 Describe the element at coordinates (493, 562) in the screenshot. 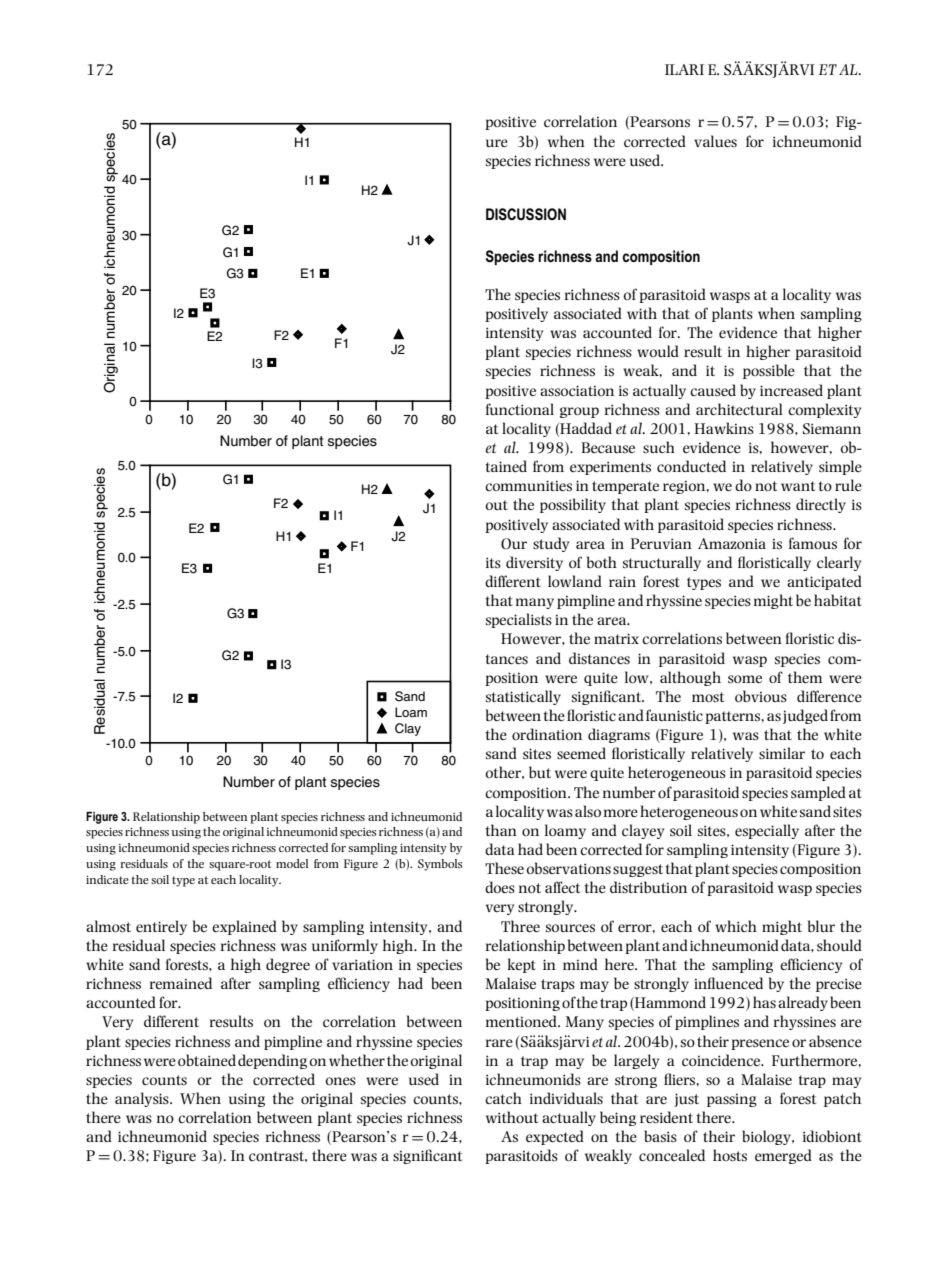

I see `its` at that location.
